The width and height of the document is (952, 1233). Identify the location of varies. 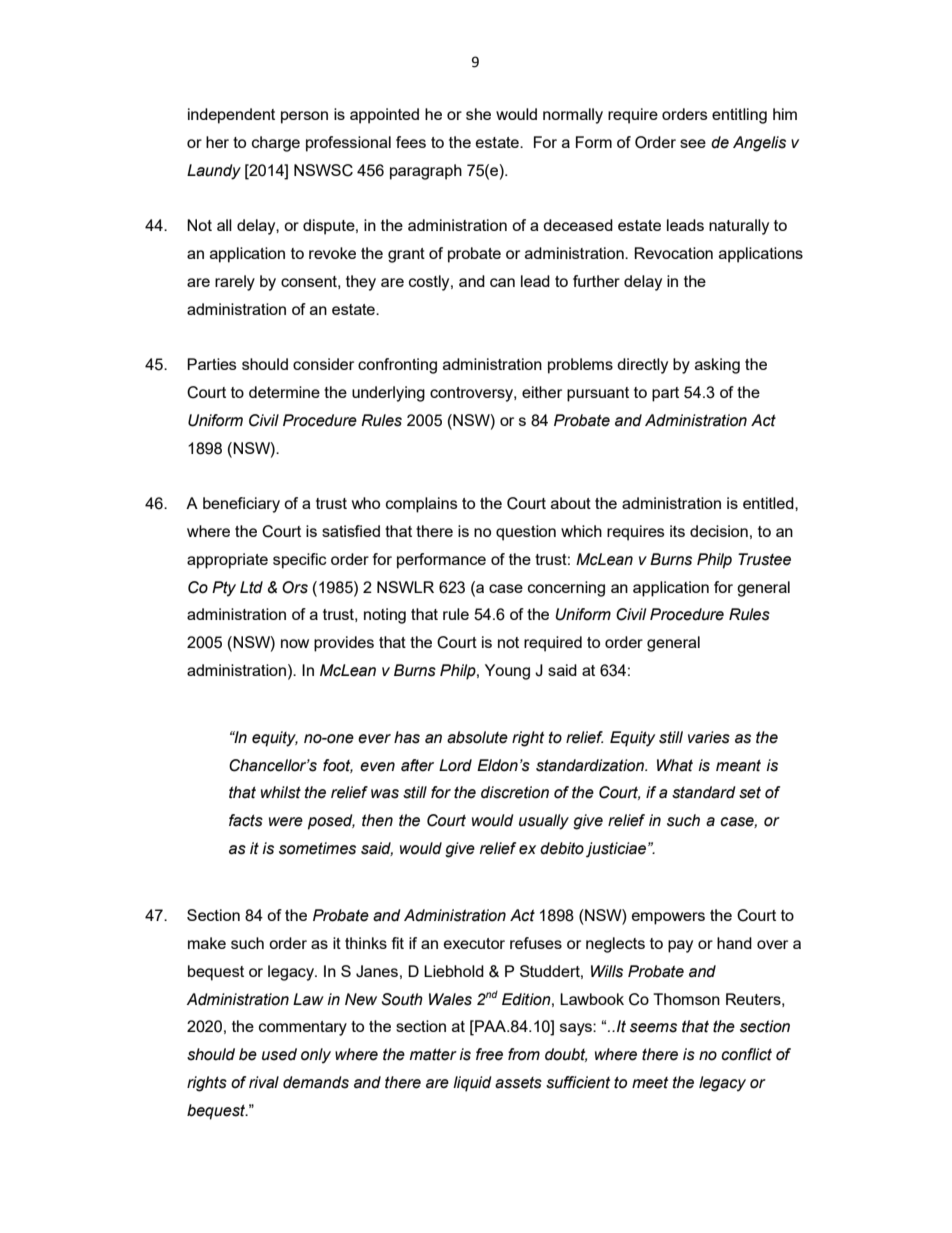
(709, 737).
